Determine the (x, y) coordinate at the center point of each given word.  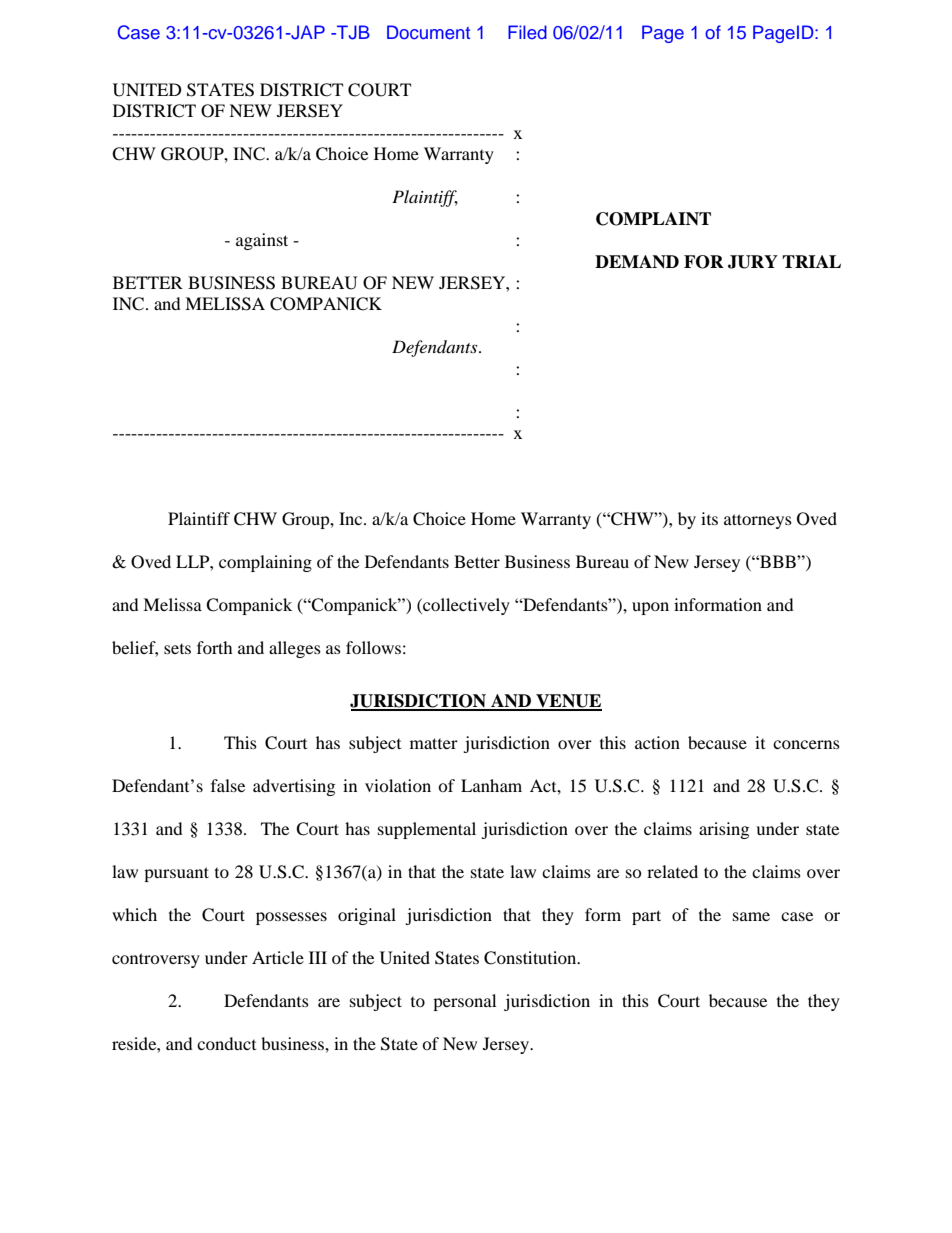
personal (464, 1002)
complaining (265, 563)
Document (428, 32)
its (709, 518)
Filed (527, 32)
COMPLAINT (653, 219)
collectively (465, 606)
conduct (226, 1043)
